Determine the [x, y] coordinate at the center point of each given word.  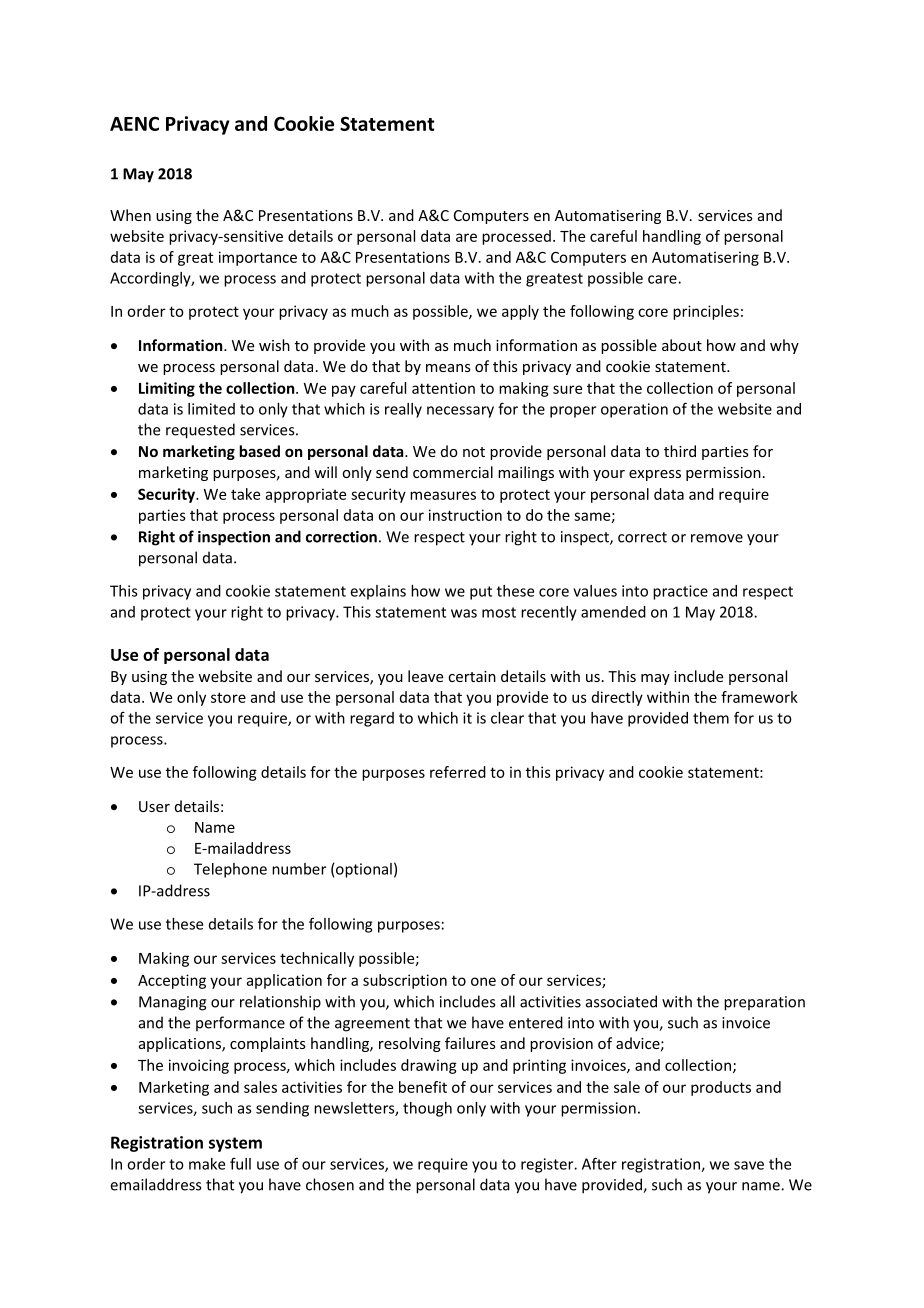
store [228, 697]
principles [706, 312]
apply [520, 312]
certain [472, 676]
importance [258, 258]
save [749, 1165]
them [711, 718]
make [207, 1164]
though [427, 1109]
